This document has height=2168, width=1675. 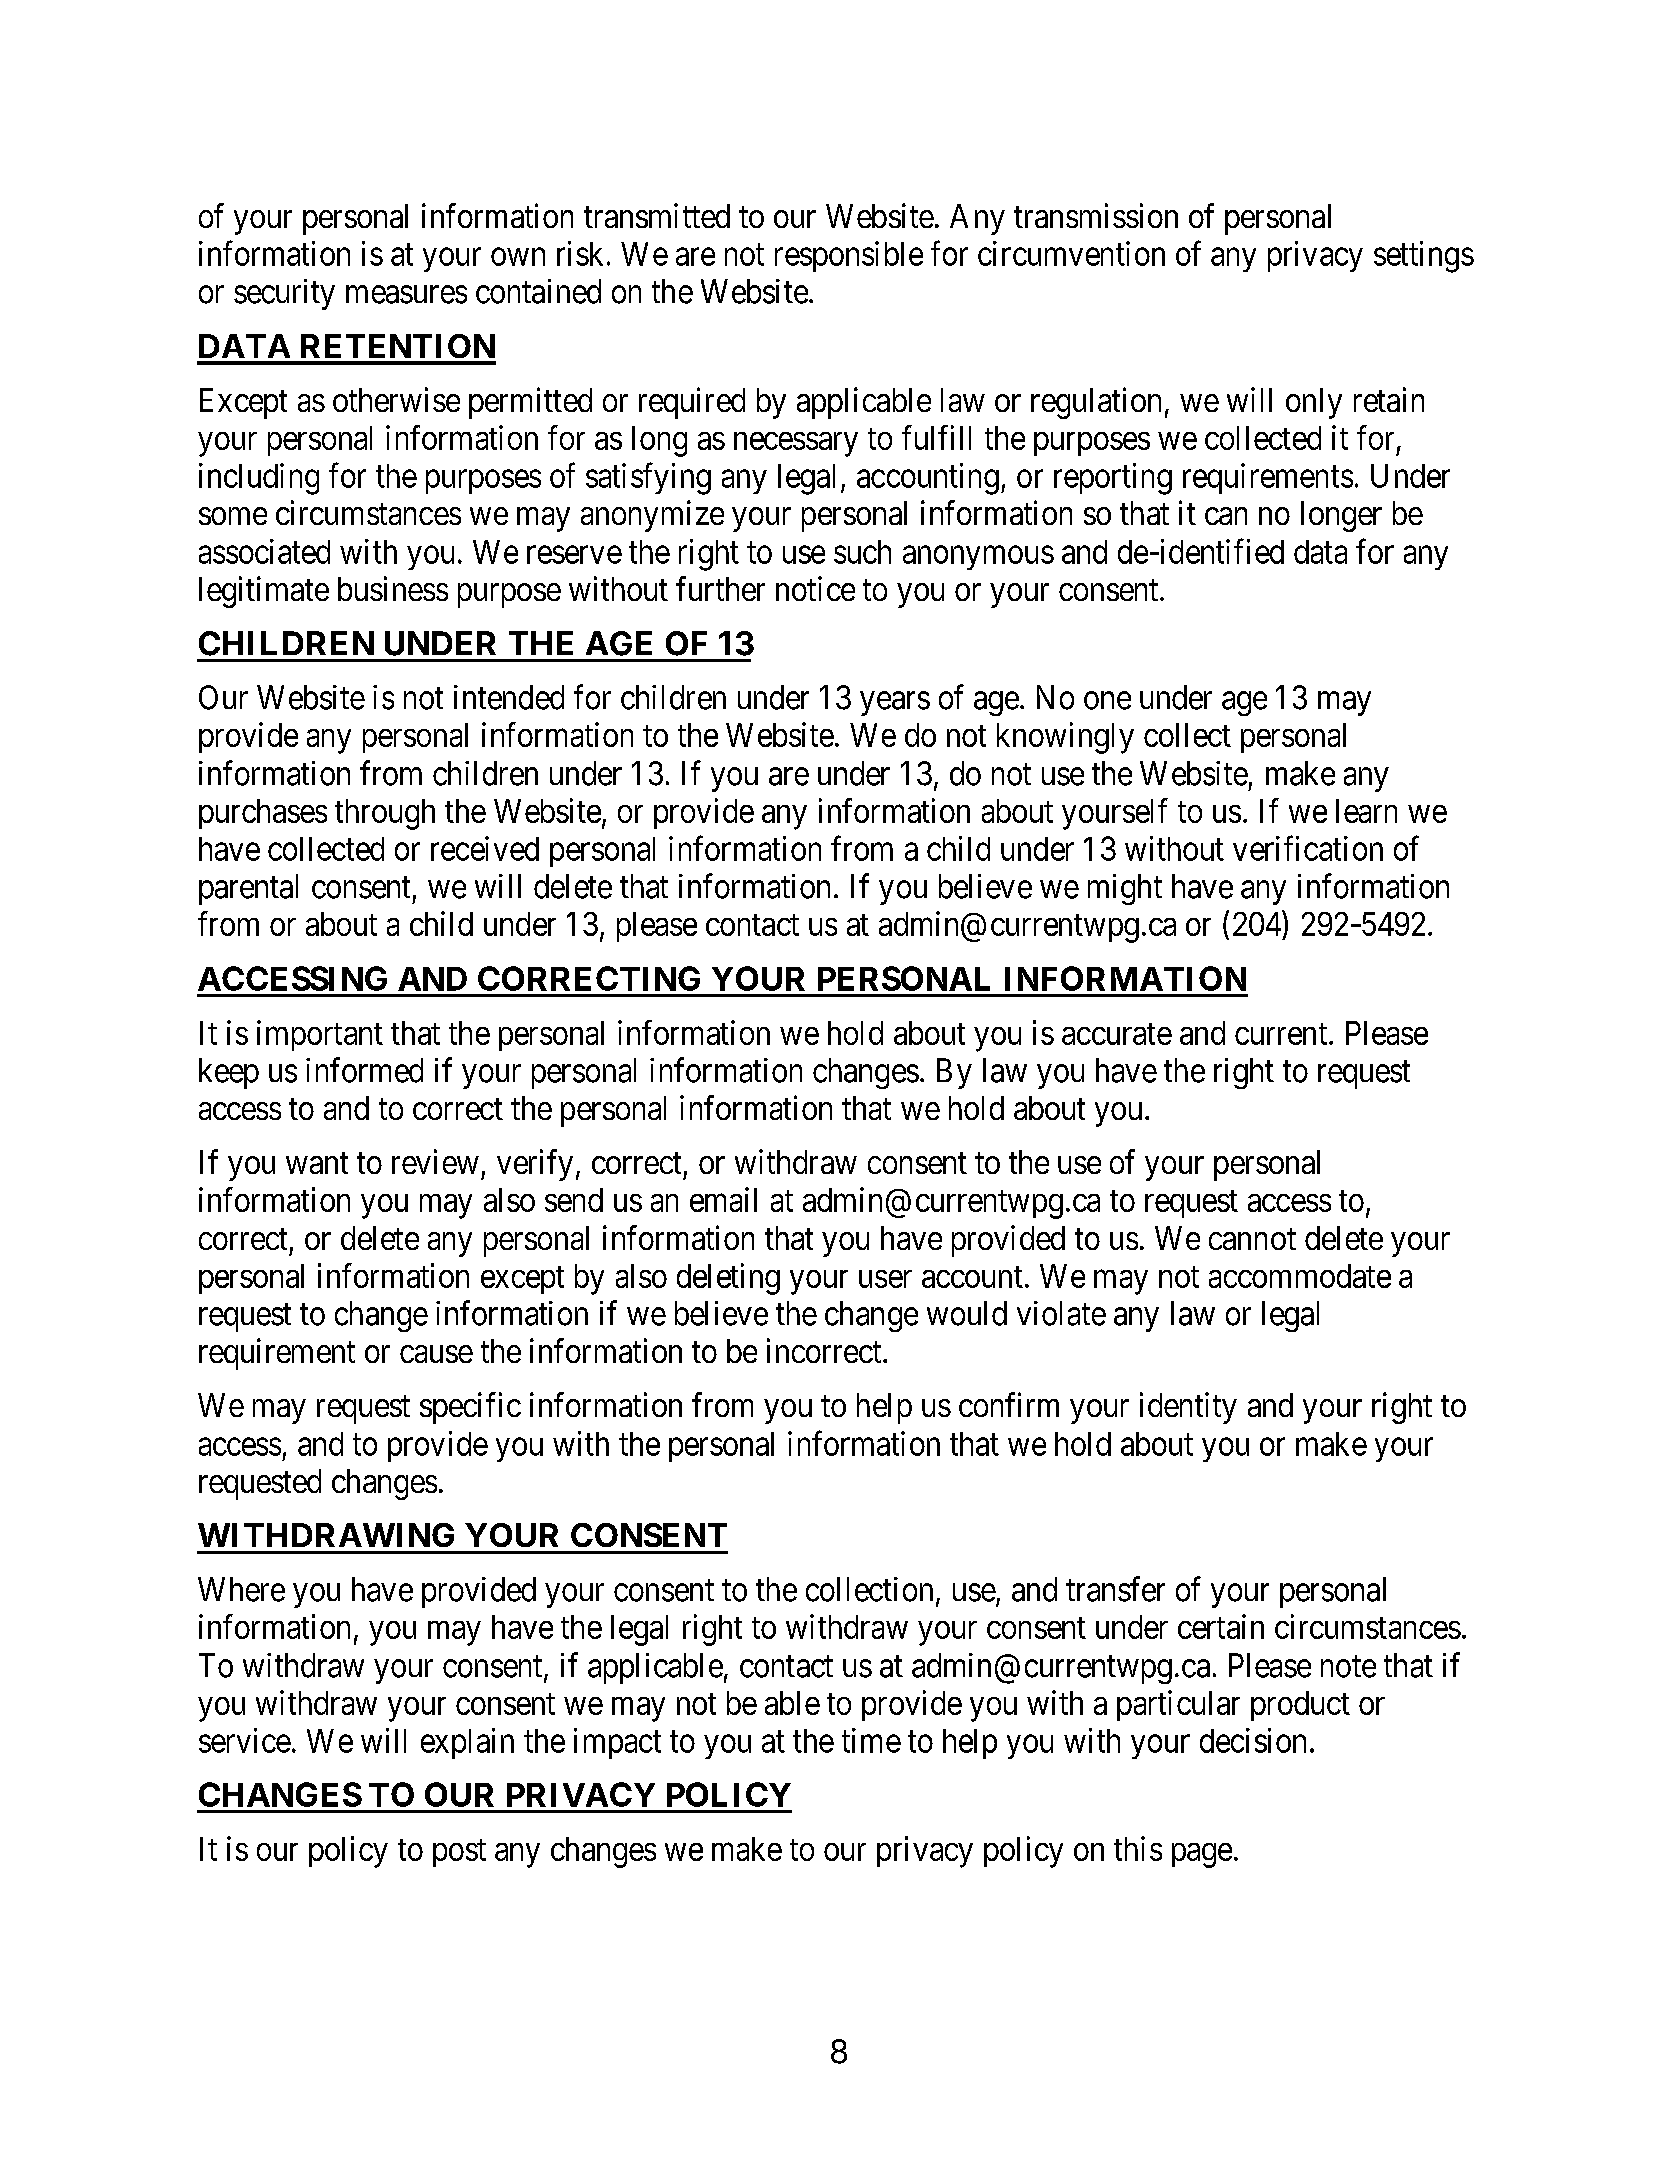 What do you see at coordinates (895, 704) in the document?
I see `years` at bounding box center [895, 704].
